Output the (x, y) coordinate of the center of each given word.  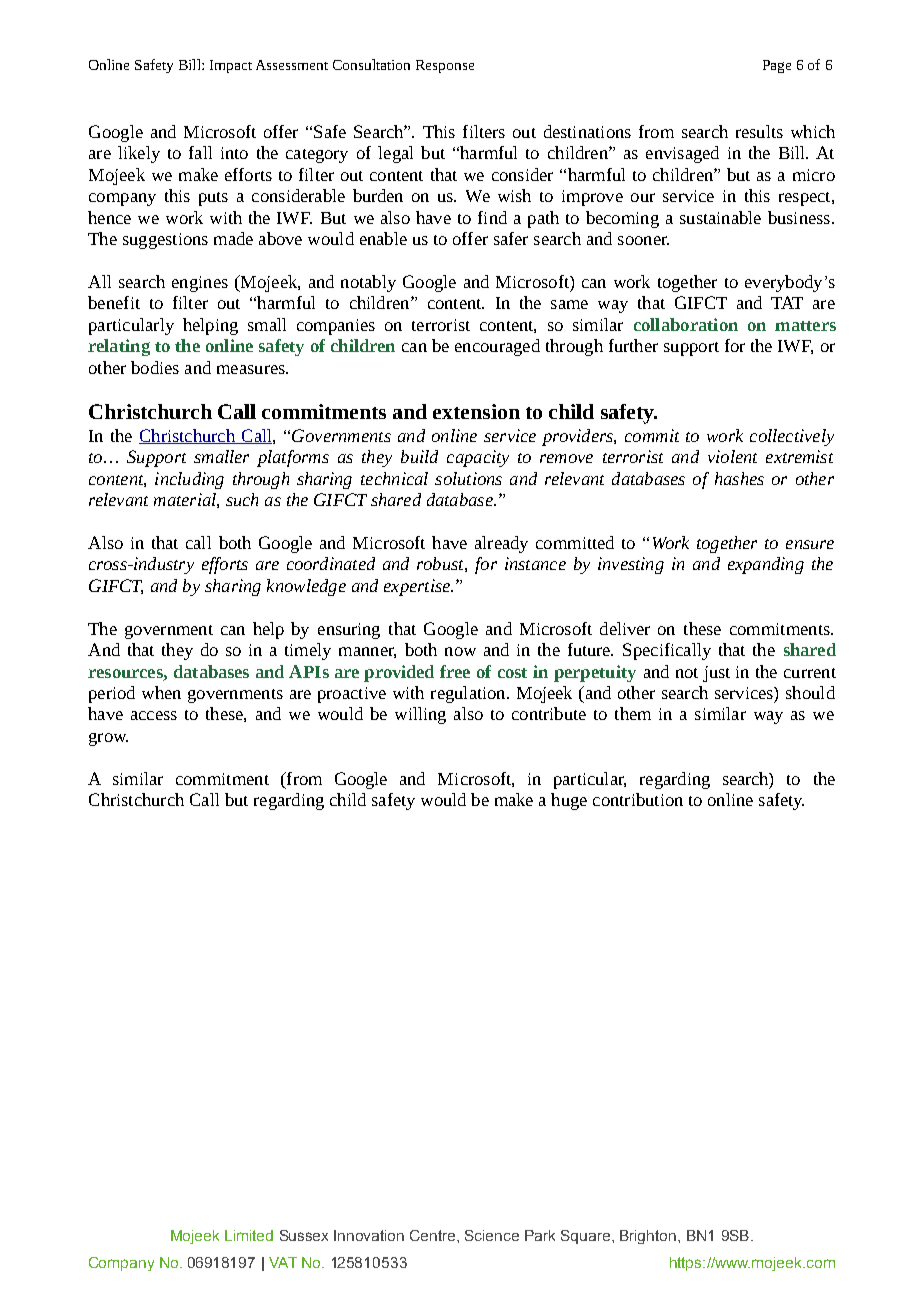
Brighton (648, 1237)
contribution (638, 799)
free (455, 671)
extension (476, 411)
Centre (434, 1235)
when (161, 692)
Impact (231, 66)
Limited (249, 1235)
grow (108, 739)
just (716, 674)
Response (445, 66)
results (759, 131)
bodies (155, 367)
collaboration (686, 324)
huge (569, 801)
